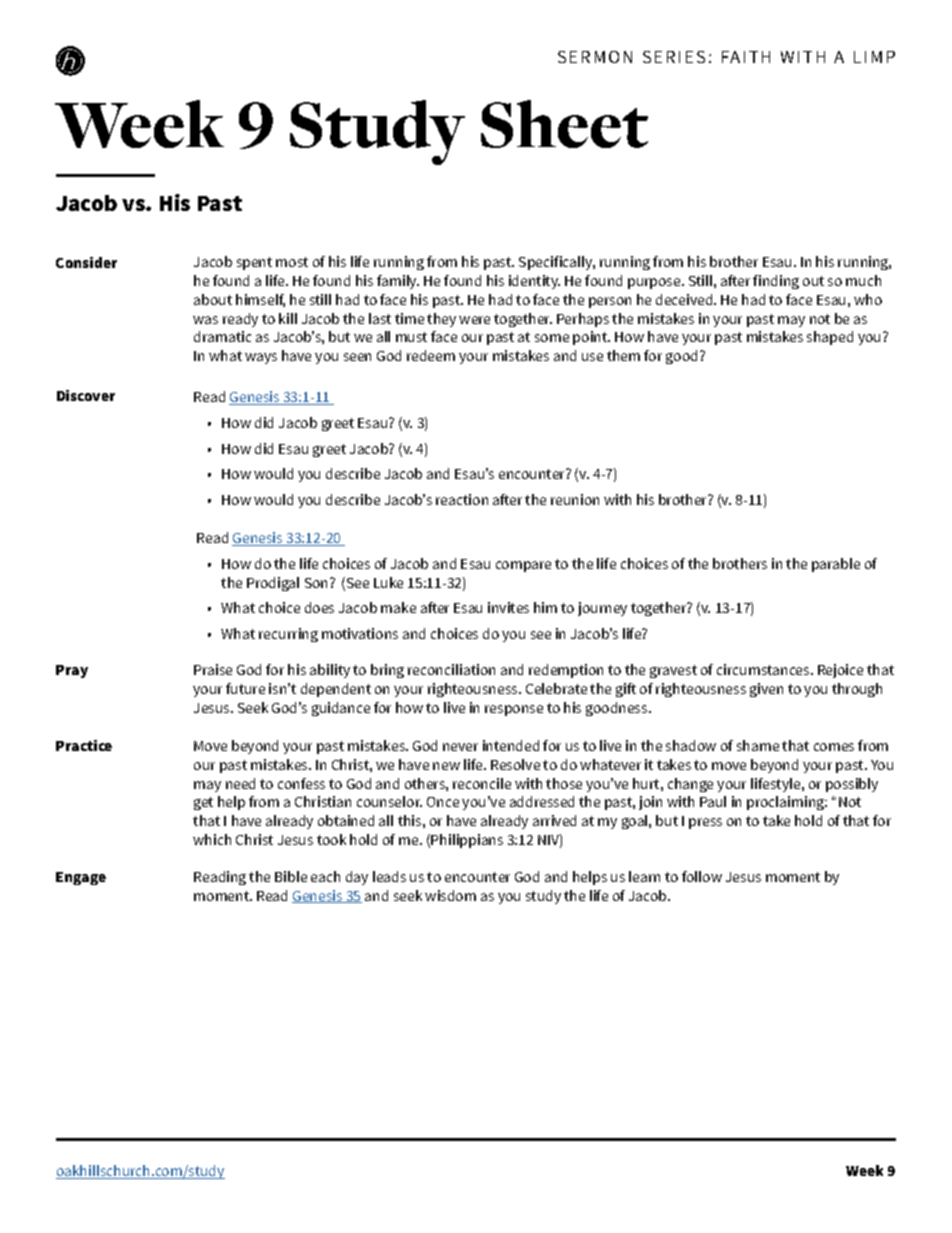 The width and height of the screenshot is (952, 1233). What do you see at coordinates (564, 124) in the screenshot?
I see `Sheet` at bounding box center [564, 124].
